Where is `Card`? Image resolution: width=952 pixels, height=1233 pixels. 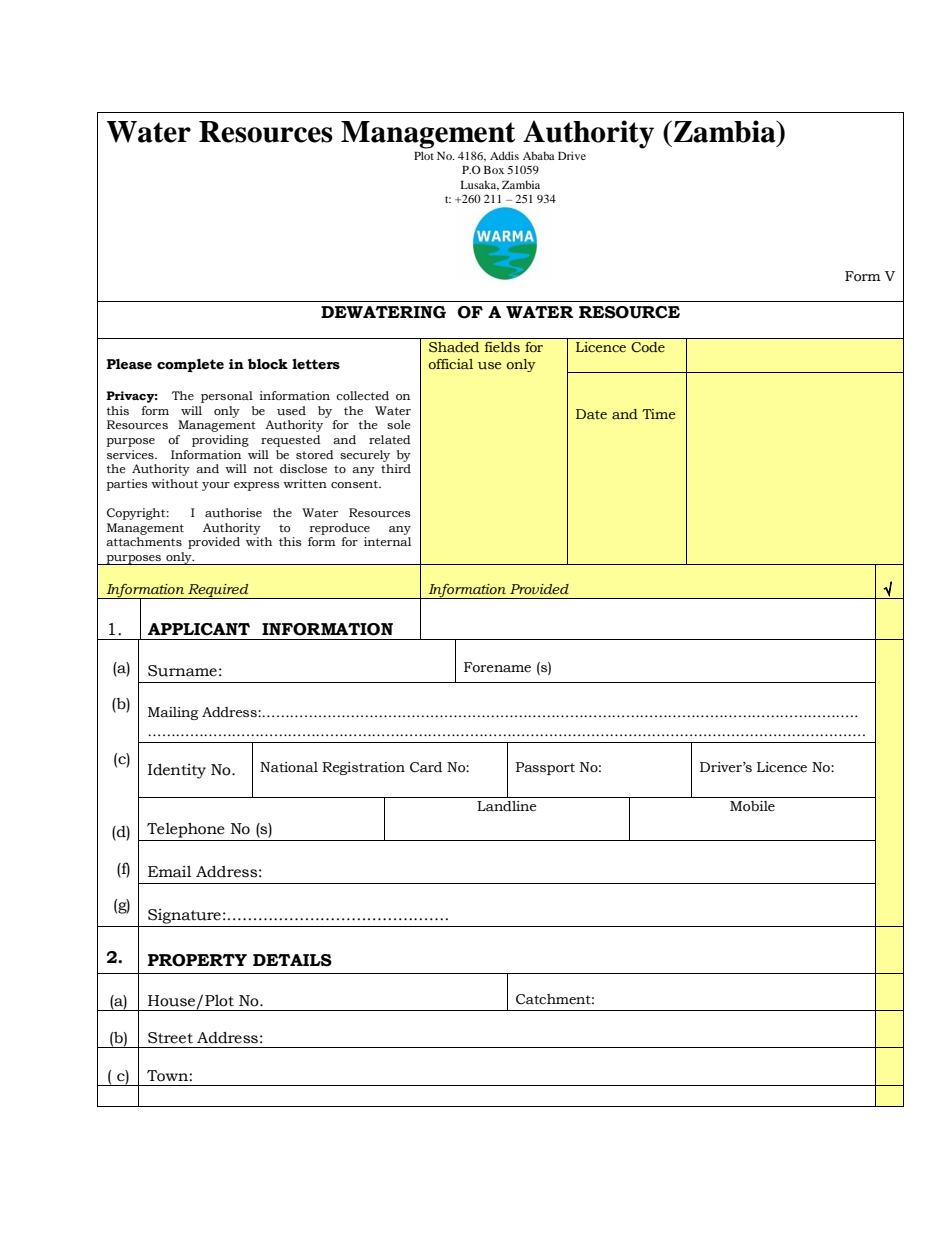 Card is located at coordinates (426, 767).
